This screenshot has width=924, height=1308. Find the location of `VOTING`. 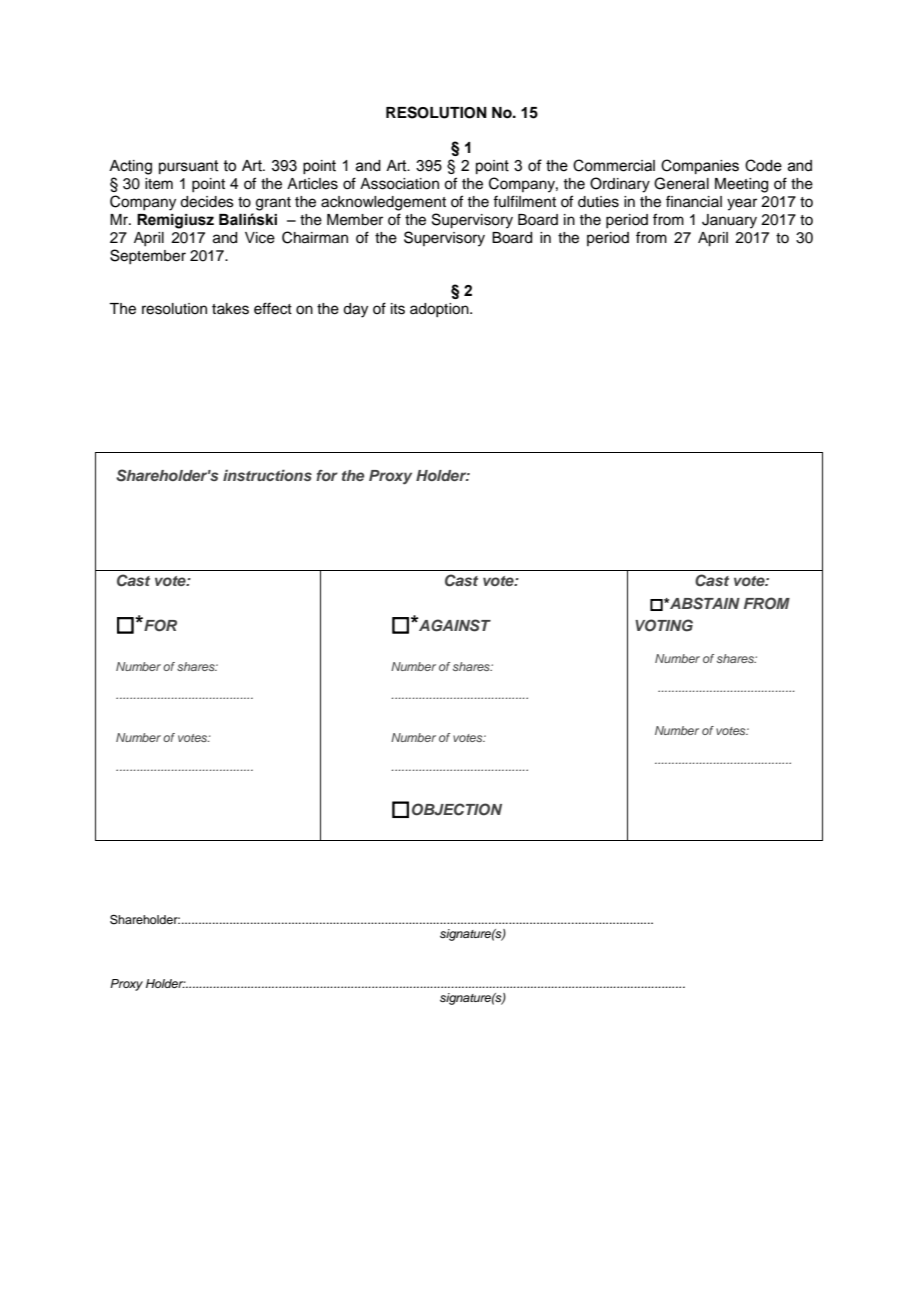

VOTING is located at coordinates (664, 625).
